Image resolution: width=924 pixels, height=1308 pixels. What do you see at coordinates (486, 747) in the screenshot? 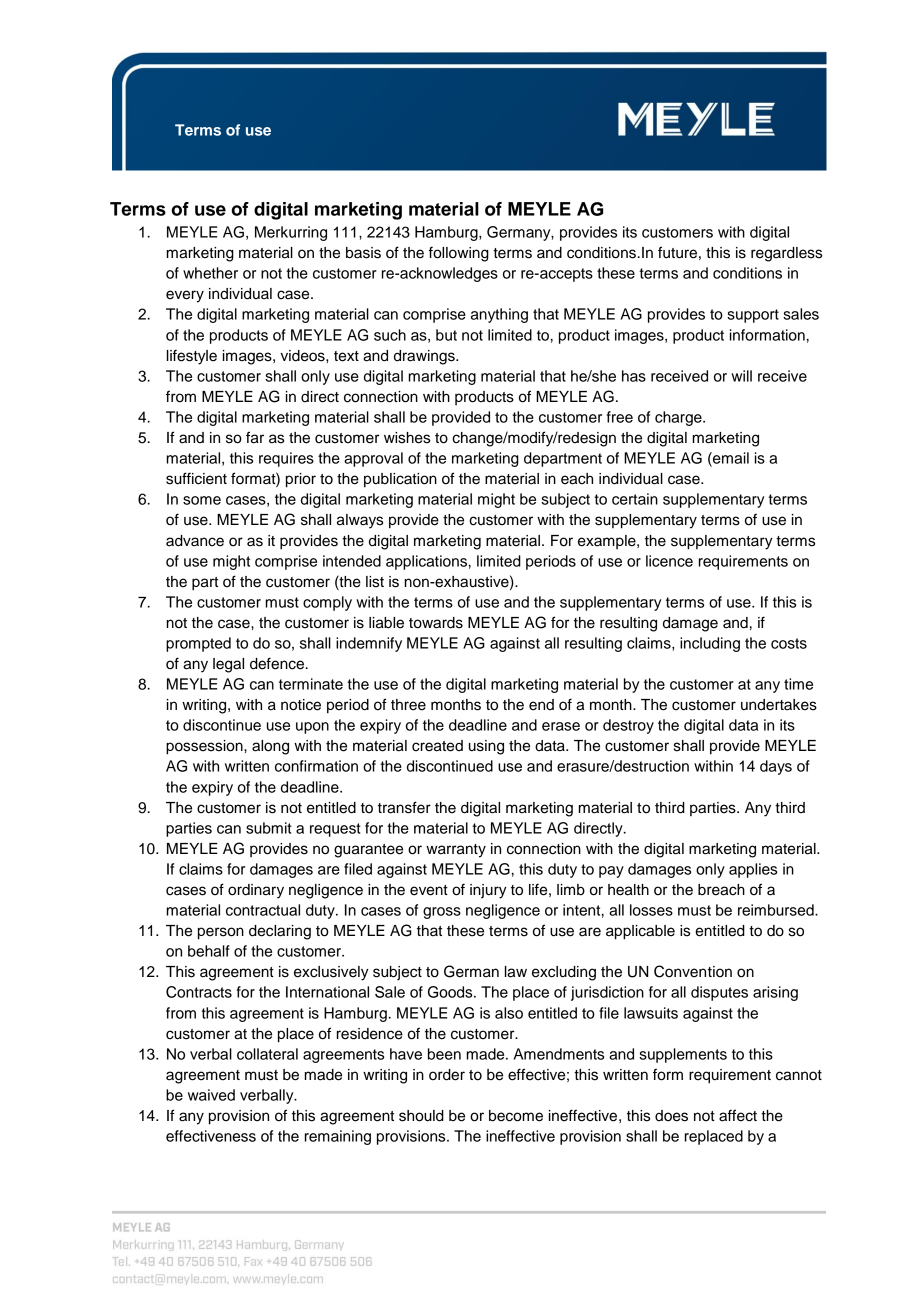
I see `using` at bounding box center [486, 747].
